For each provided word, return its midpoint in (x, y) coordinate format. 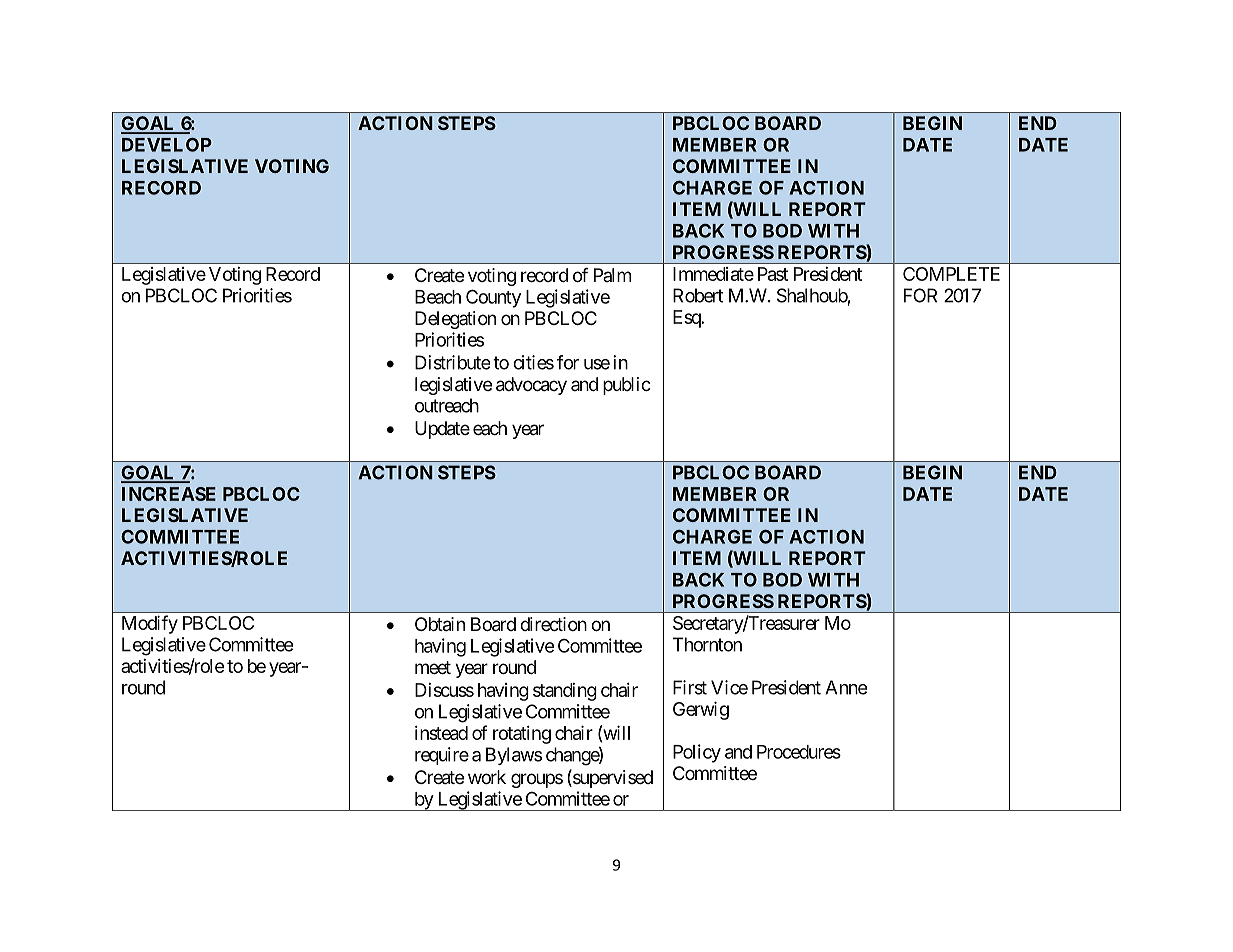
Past (773, 274)
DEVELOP (167, 145)
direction (553, 624)
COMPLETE (951, 274)
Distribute (452, 362)
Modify (150, 624)
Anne (846, 687)
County (493, 298)
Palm (612, 275)
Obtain (440, 624)
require (442, 756)
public (627, 386)
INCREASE (169, 494)
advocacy (531, 386)
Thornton (707, 644)
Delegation (455, 320)
